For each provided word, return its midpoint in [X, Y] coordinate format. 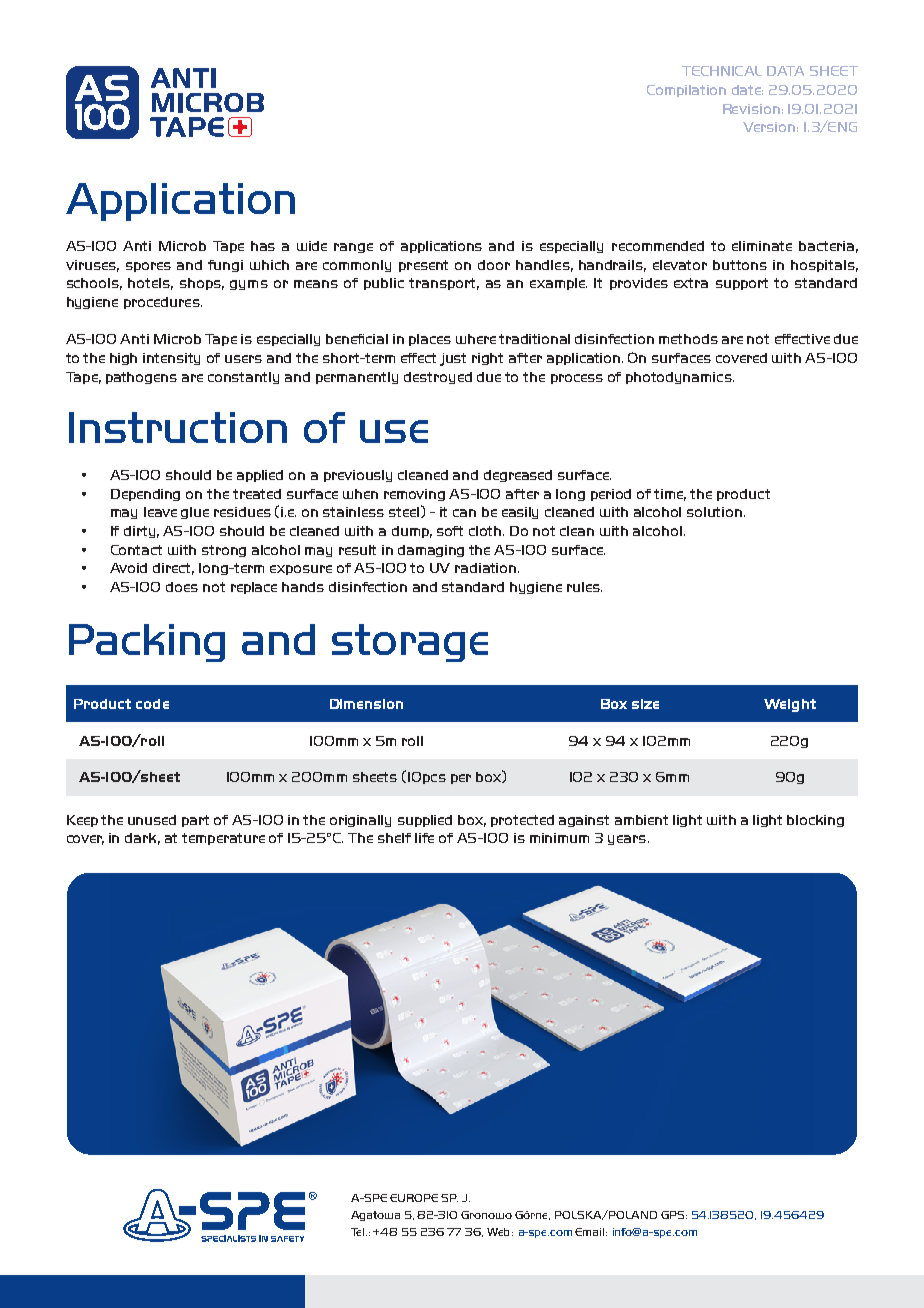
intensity [171, 359]
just [453, 359]
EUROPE [414, 1198]
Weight [790, 705]
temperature [223, 839]
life [424, 838]
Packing [147, 643]
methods [688, 339]
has [263, 246]
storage [410, 643]
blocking [815, 821]
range [353, 248]
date [747, 90]
